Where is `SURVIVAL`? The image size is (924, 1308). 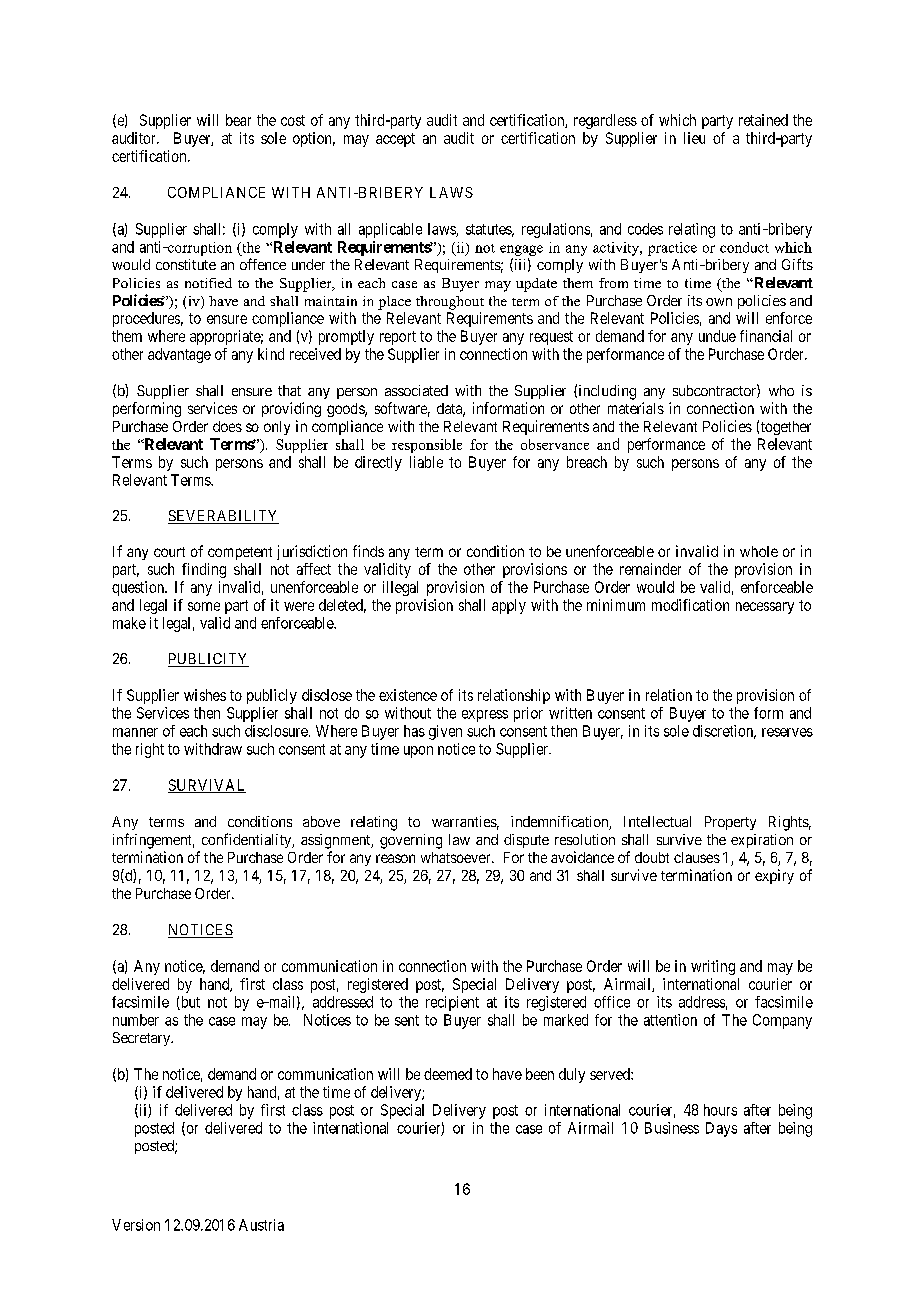 SURVIVAL is located at coordinates (207, 786).
